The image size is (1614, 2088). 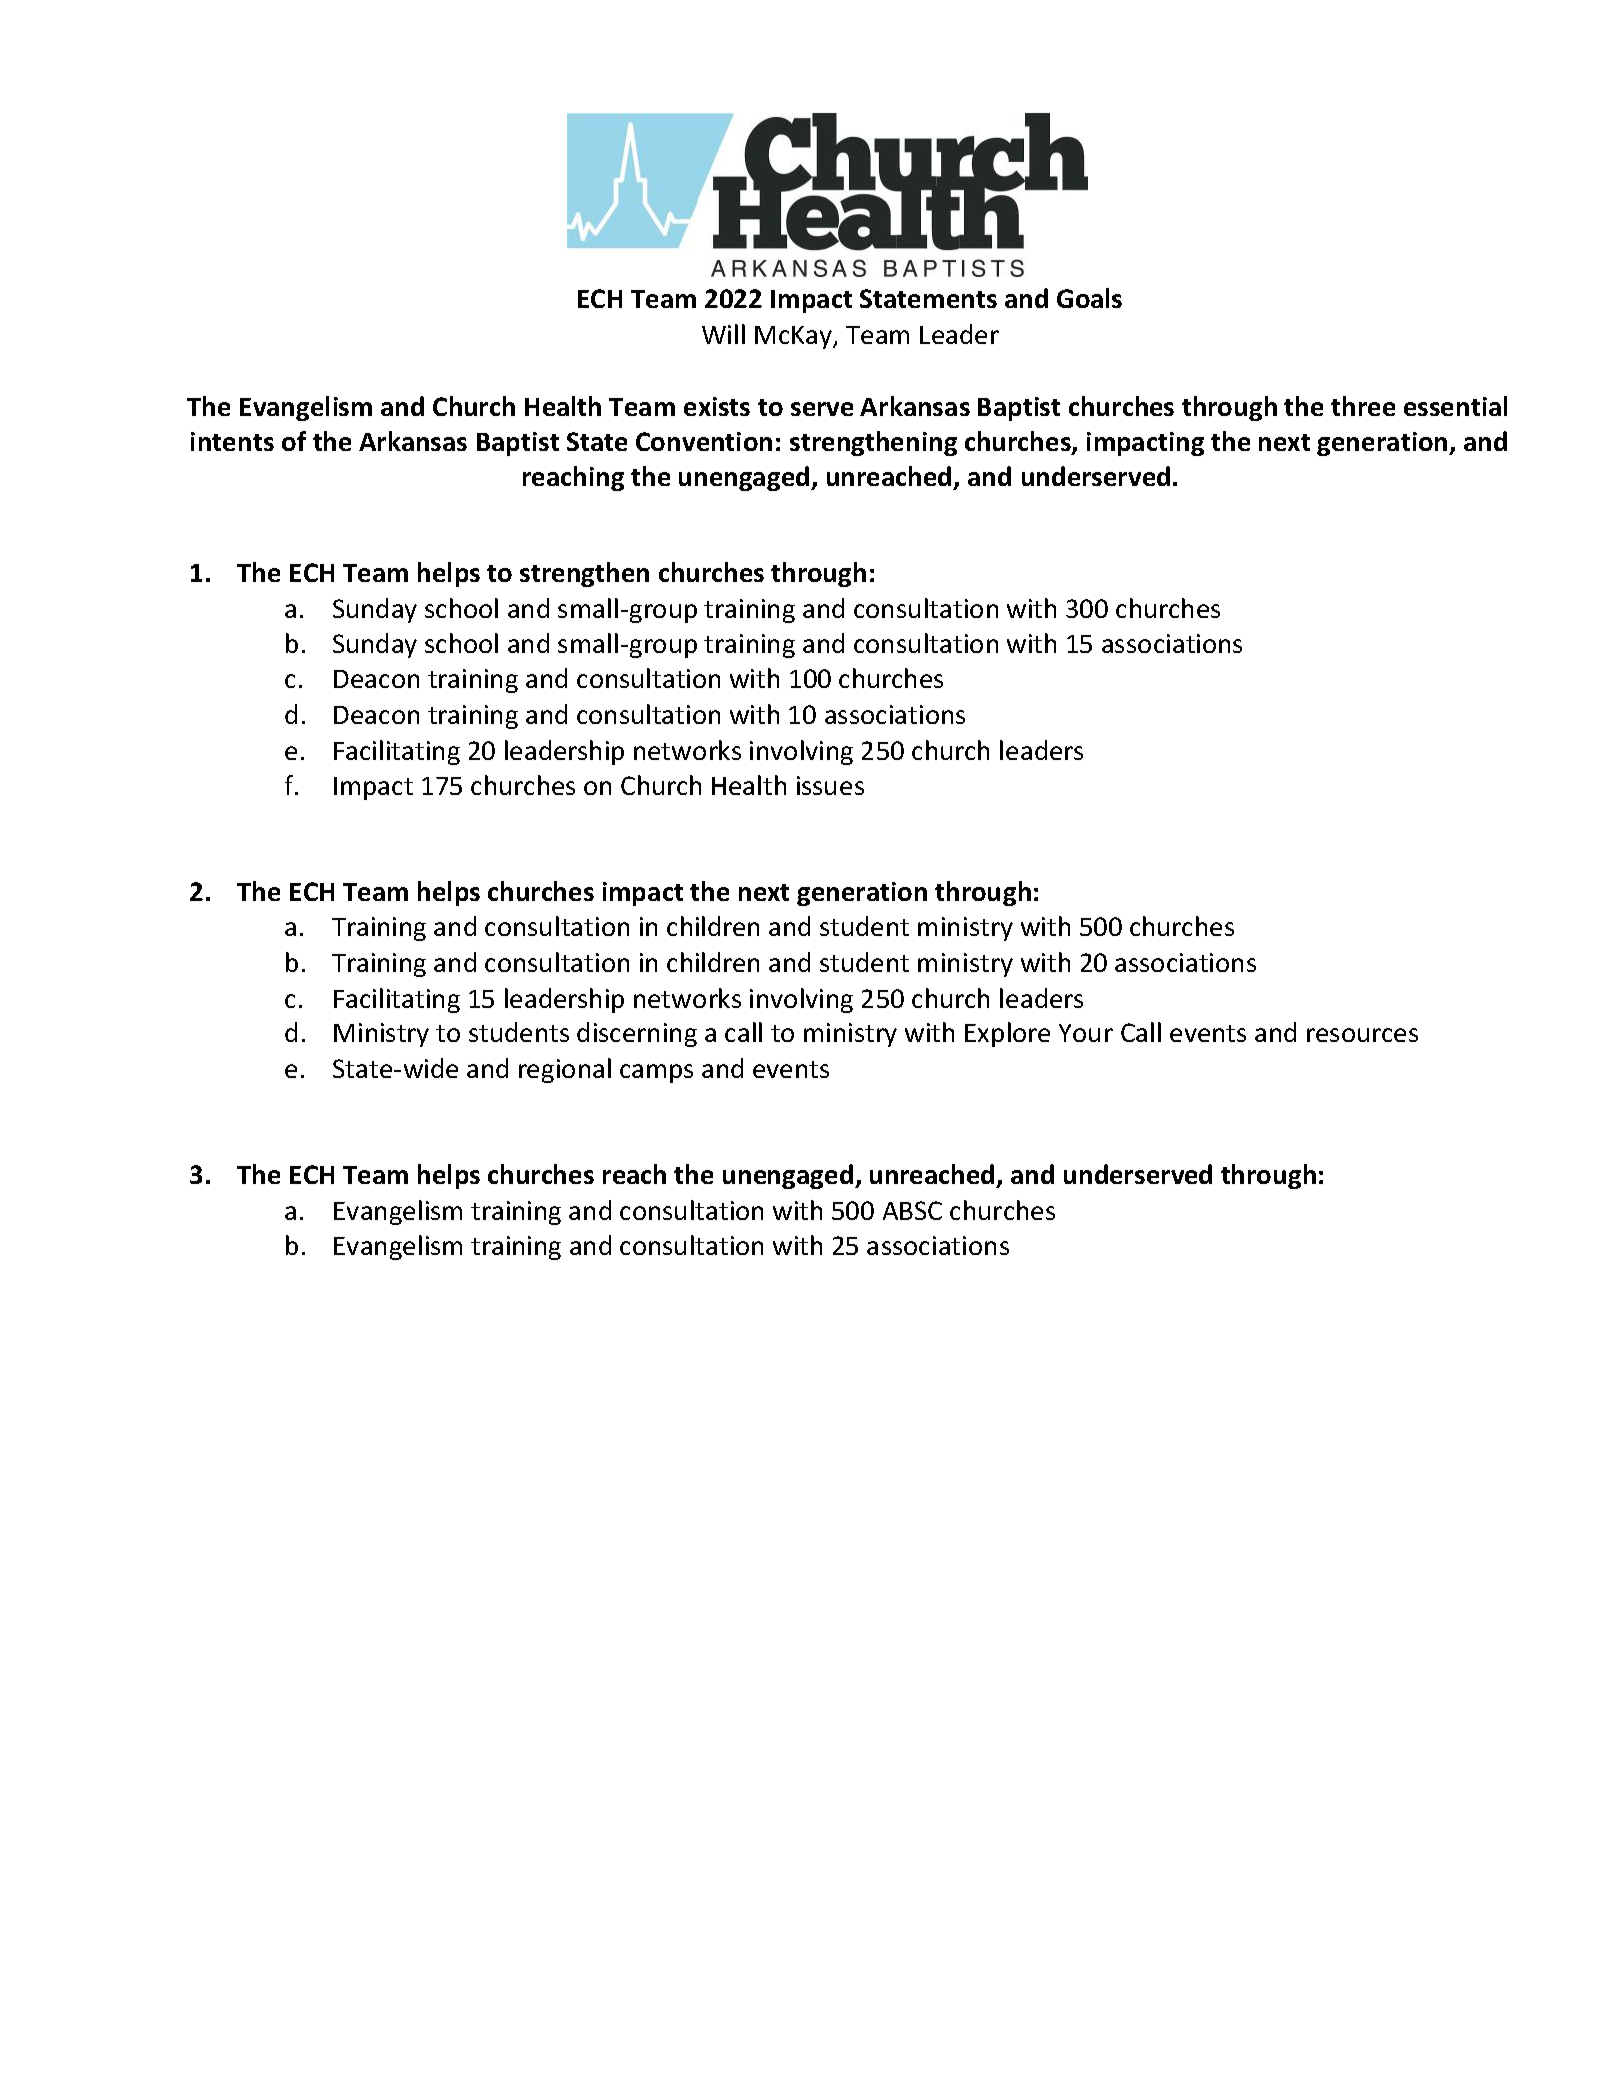 What do you see at coordinates (1362, 1035) in the screenshot?
I see `resources` at bounding box center [1362, 1035].
